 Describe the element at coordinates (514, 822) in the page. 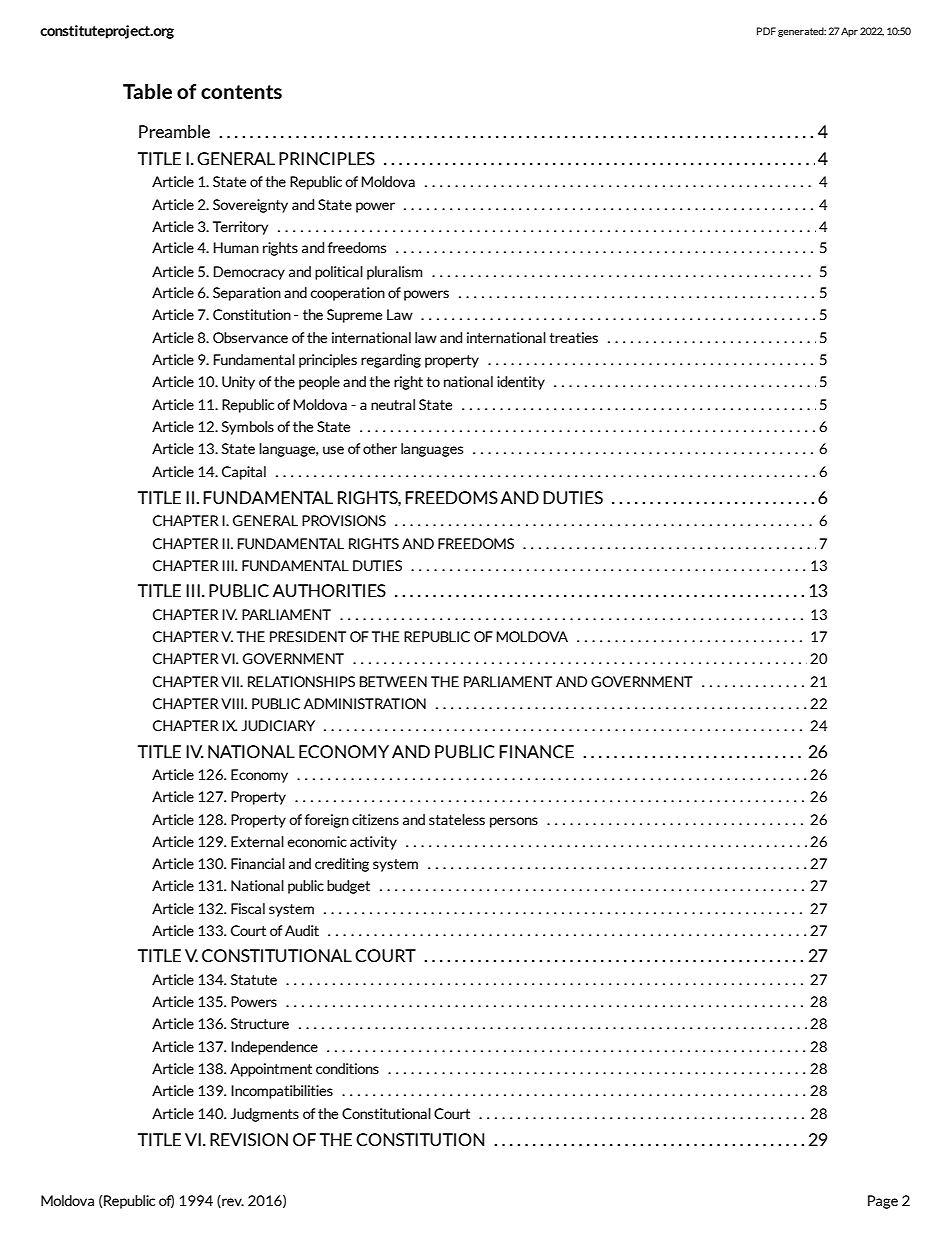

I see `persons` at that location.
